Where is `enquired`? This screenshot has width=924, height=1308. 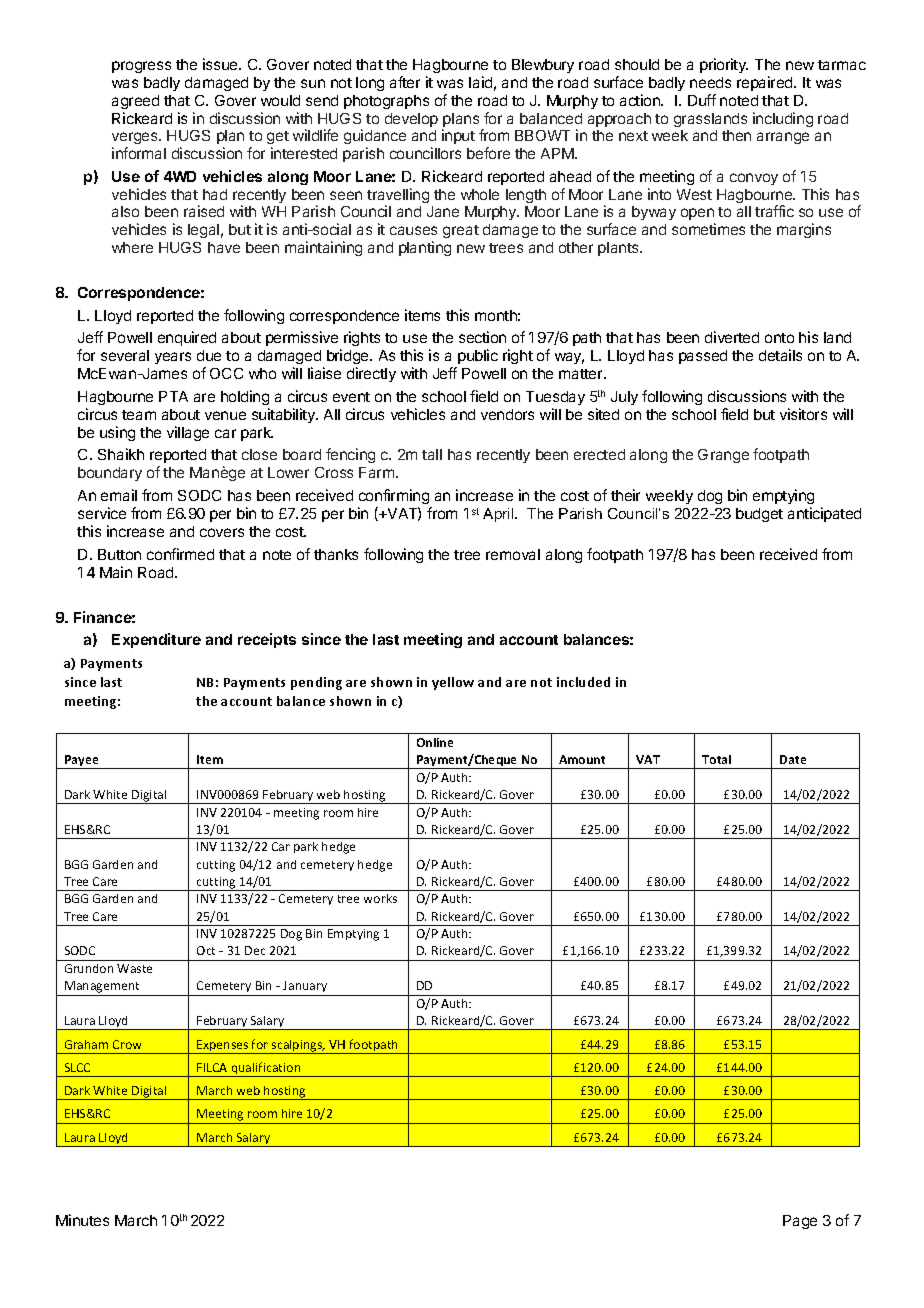 enquired is located at coordinates (187, 338).
